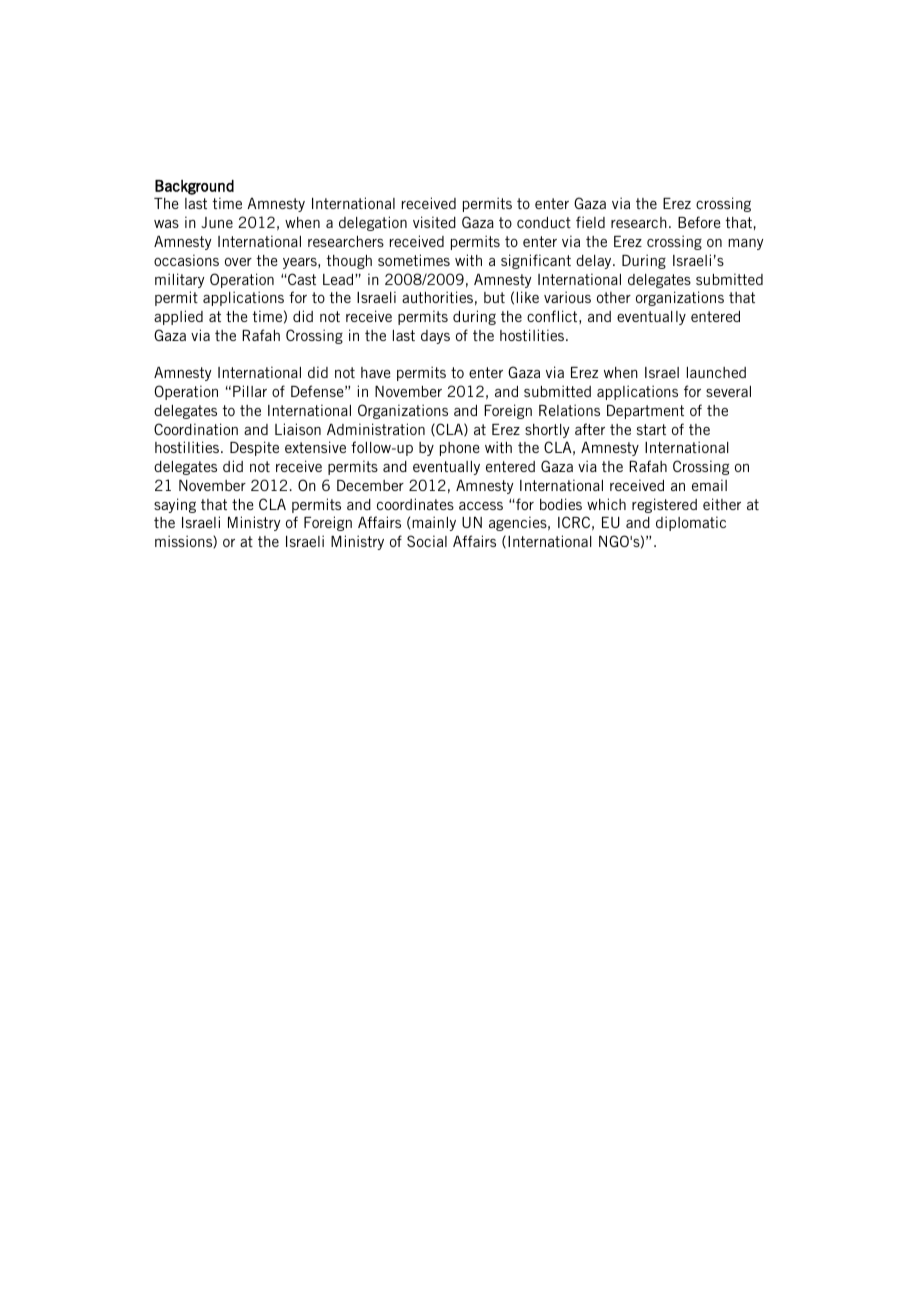 This image has height=1308, width=924. Describe the element at coordinates (194, 187) in the image. I see `Background` at that location.
